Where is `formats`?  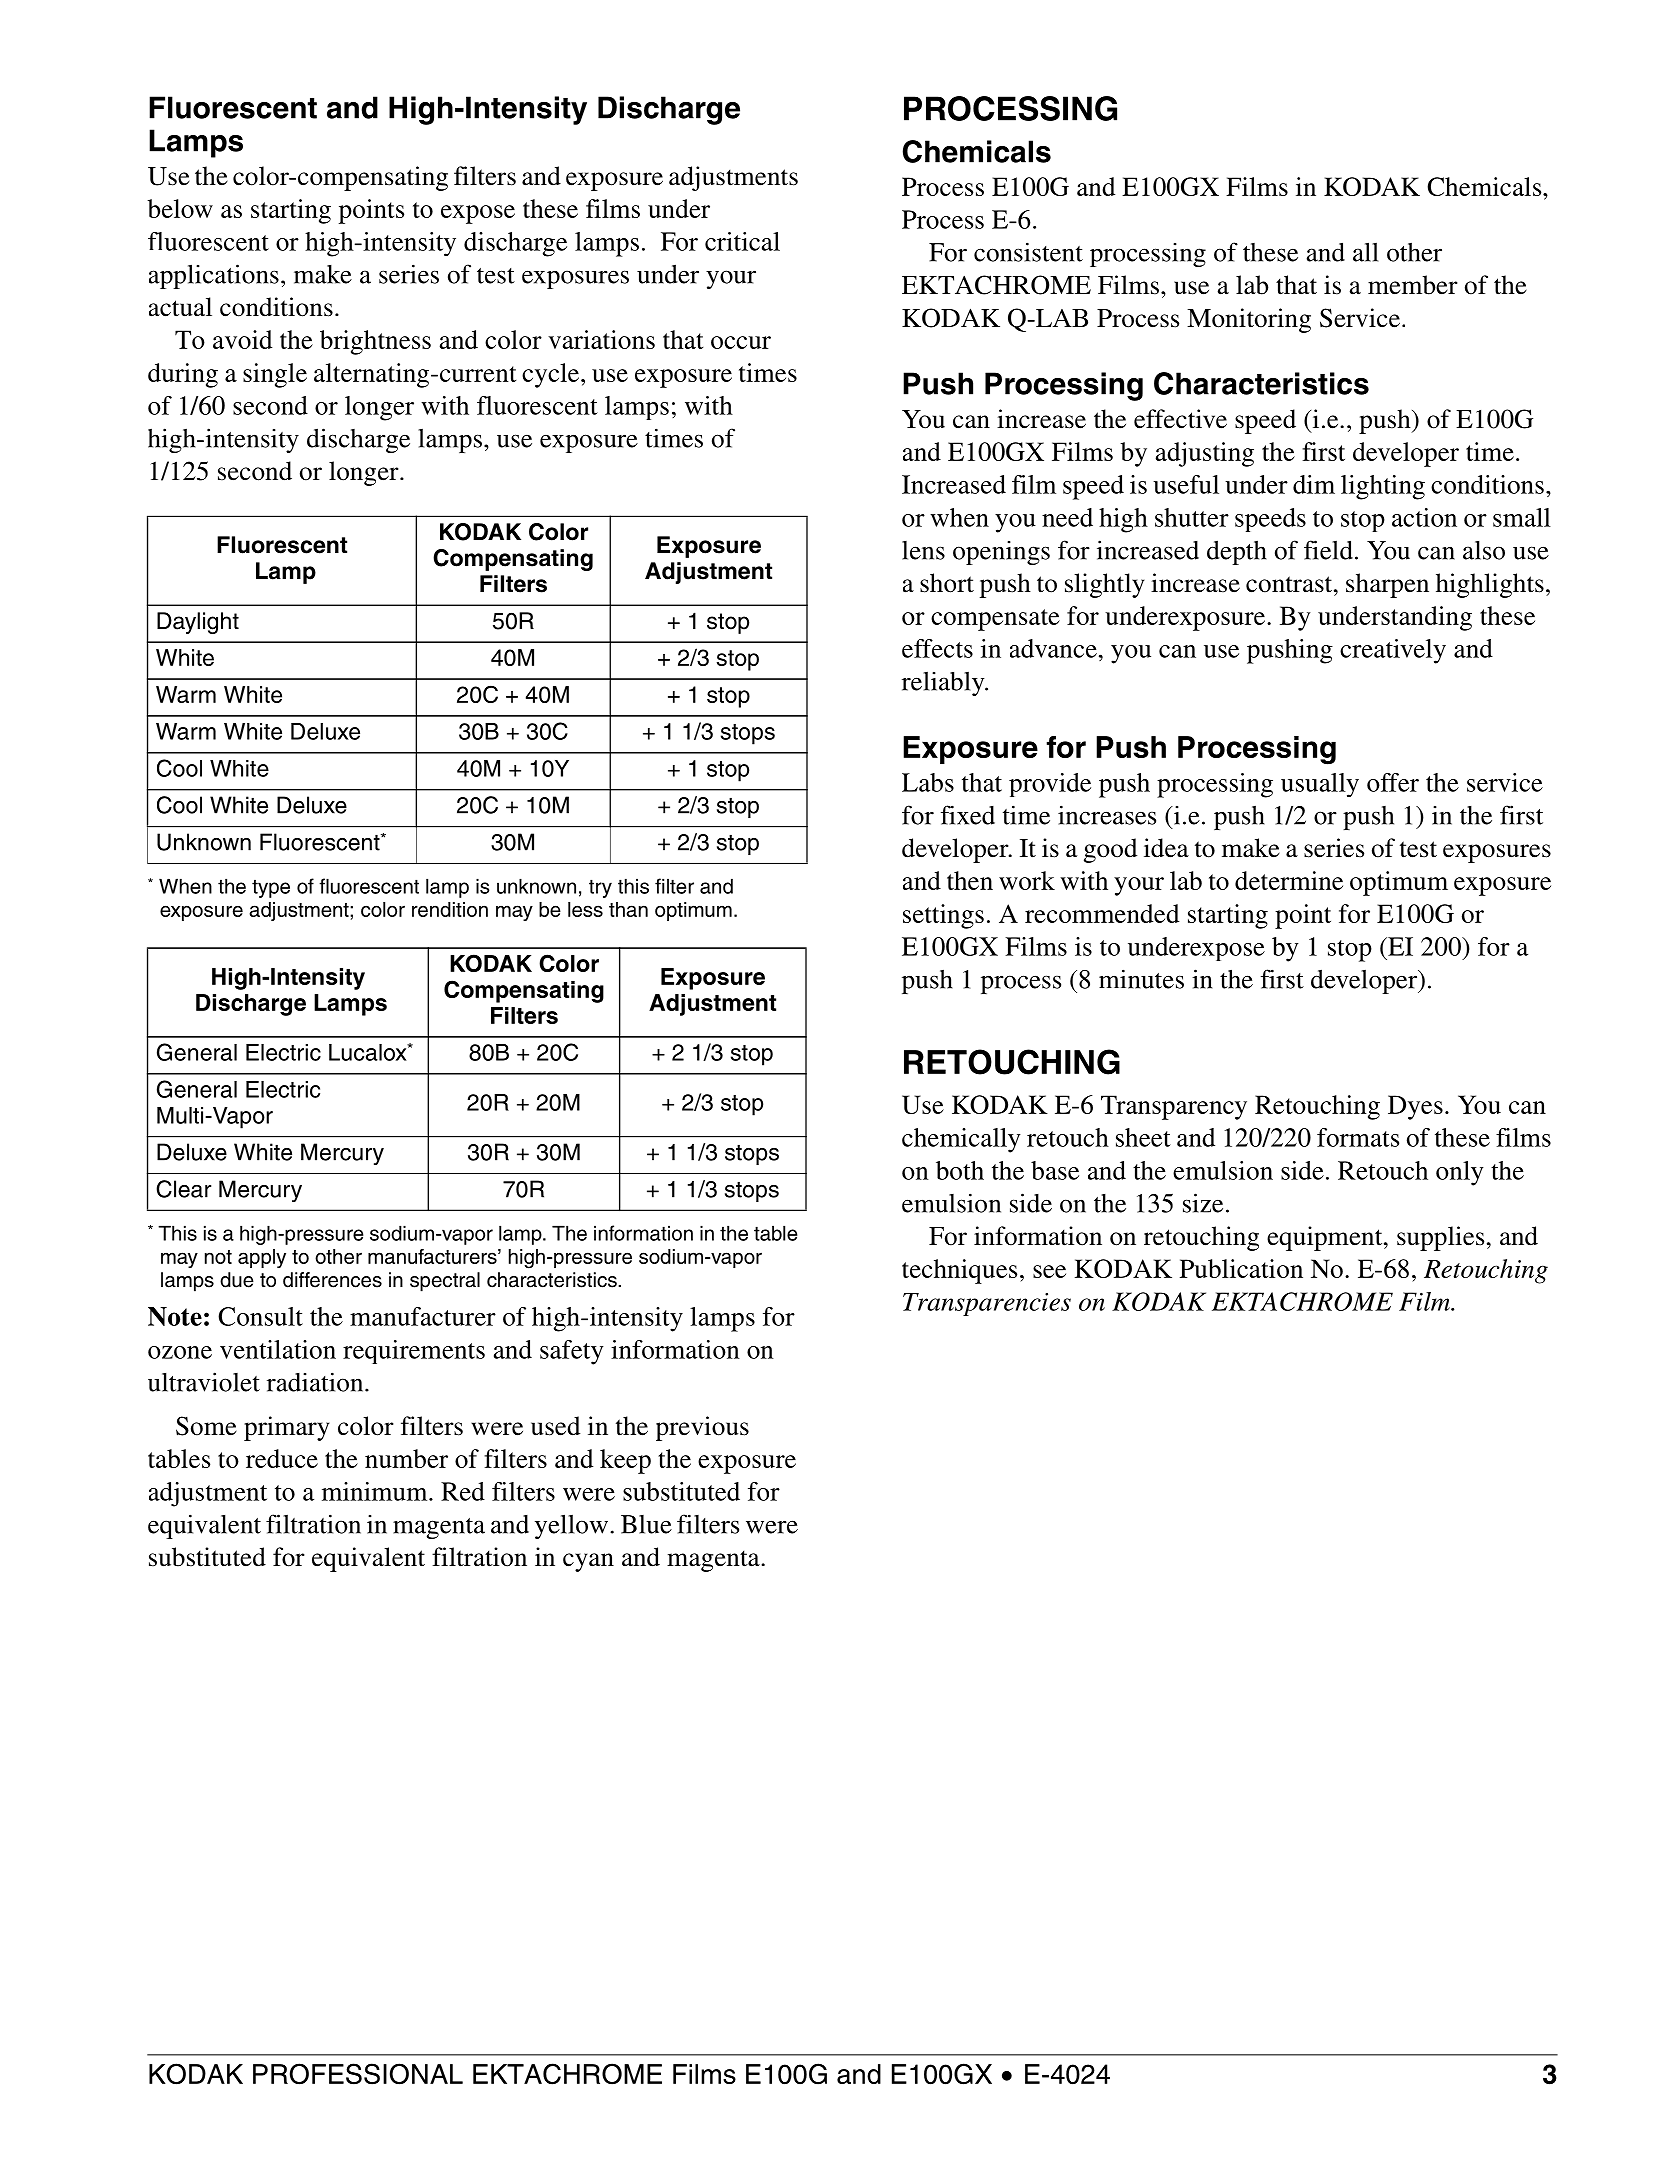 formats is located at coordinates (1358, 1137).
